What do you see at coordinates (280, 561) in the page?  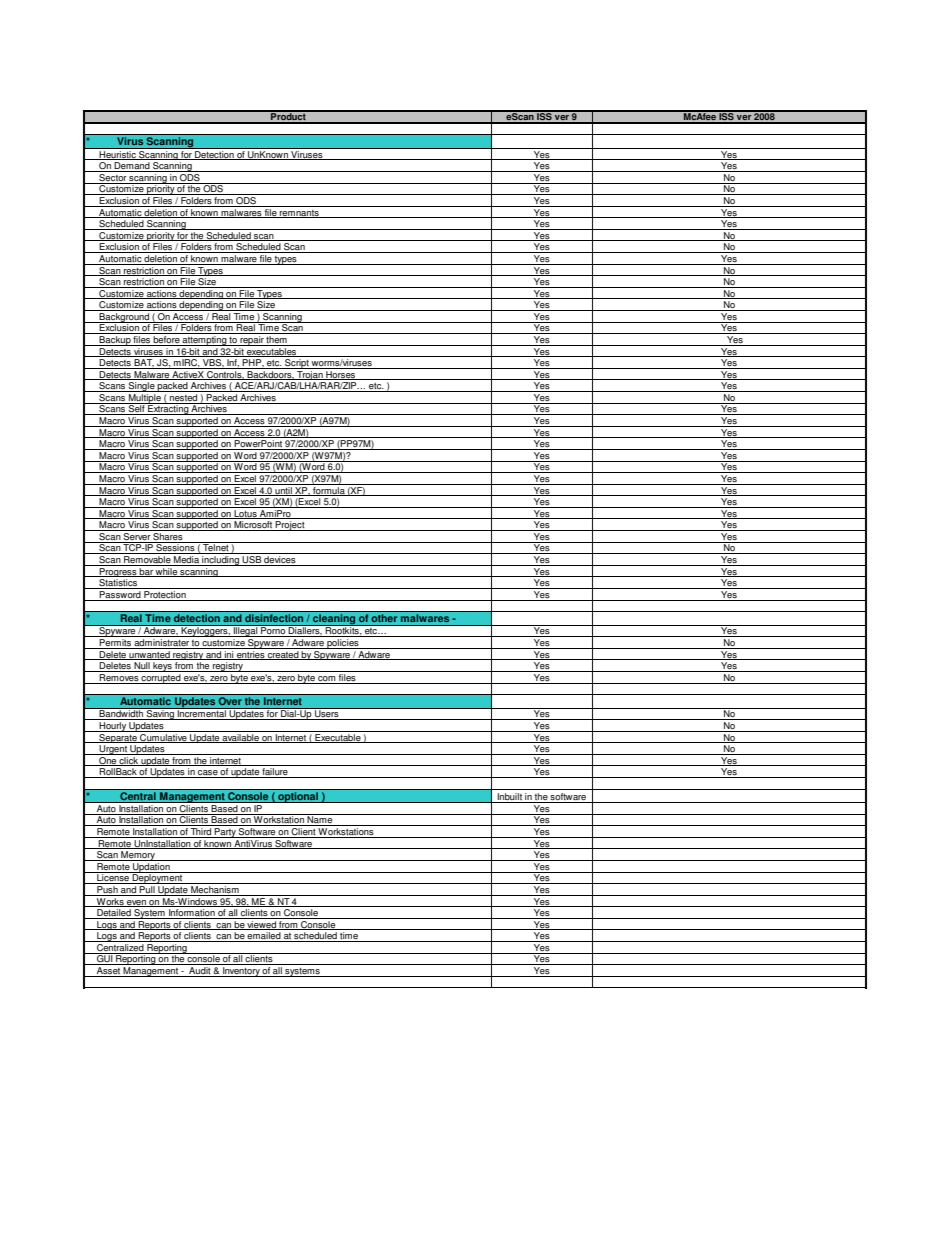 I see `devices` at bounding box center [280, 561].
